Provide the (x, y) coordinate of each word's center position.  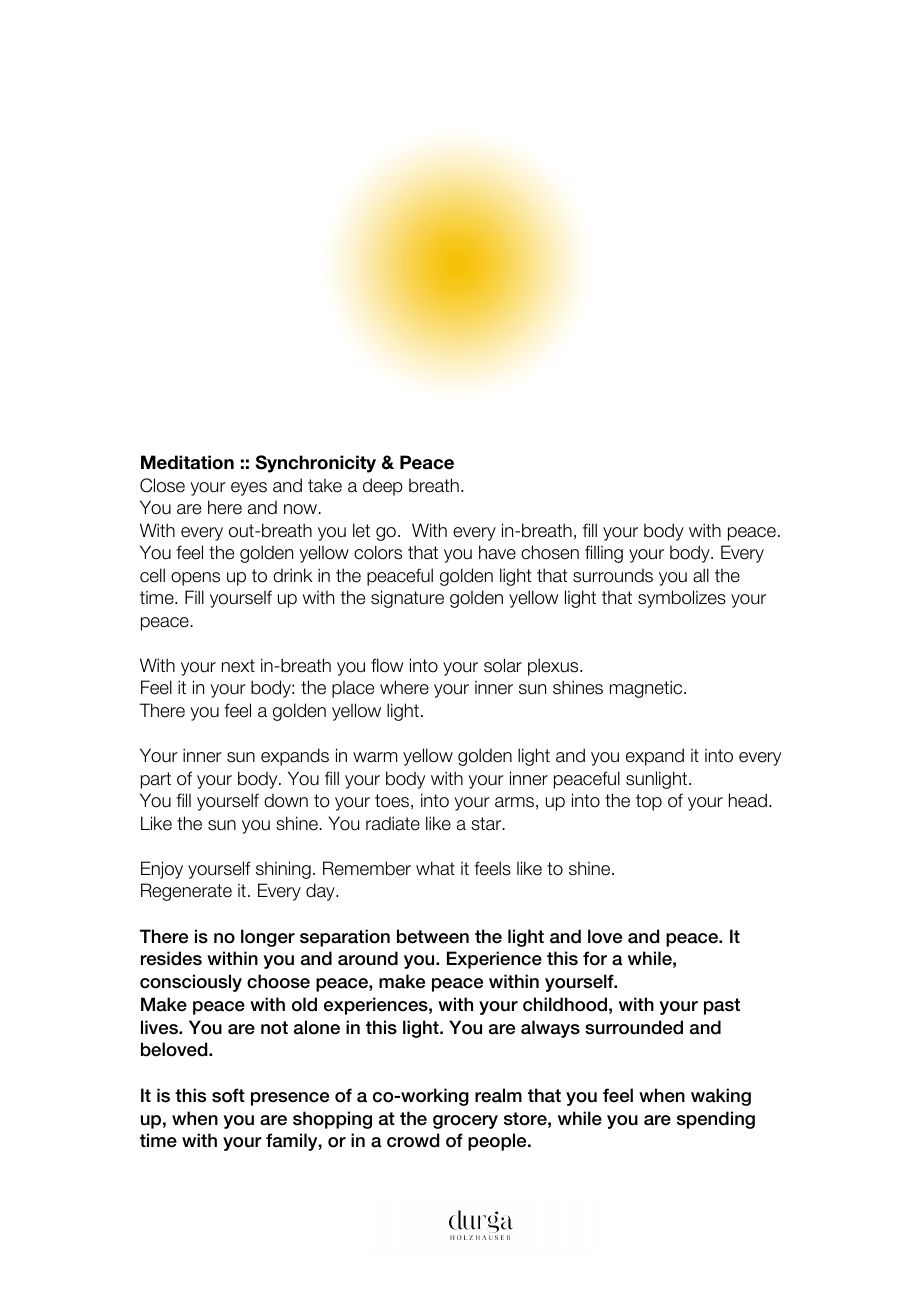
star (487, 824)
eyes (249, 489)
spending (716, 1120)
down (286, 801)
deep (383, 487)
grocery (465, 1122)
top (649, 802)
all (701, 575)
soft (228, 1095)
